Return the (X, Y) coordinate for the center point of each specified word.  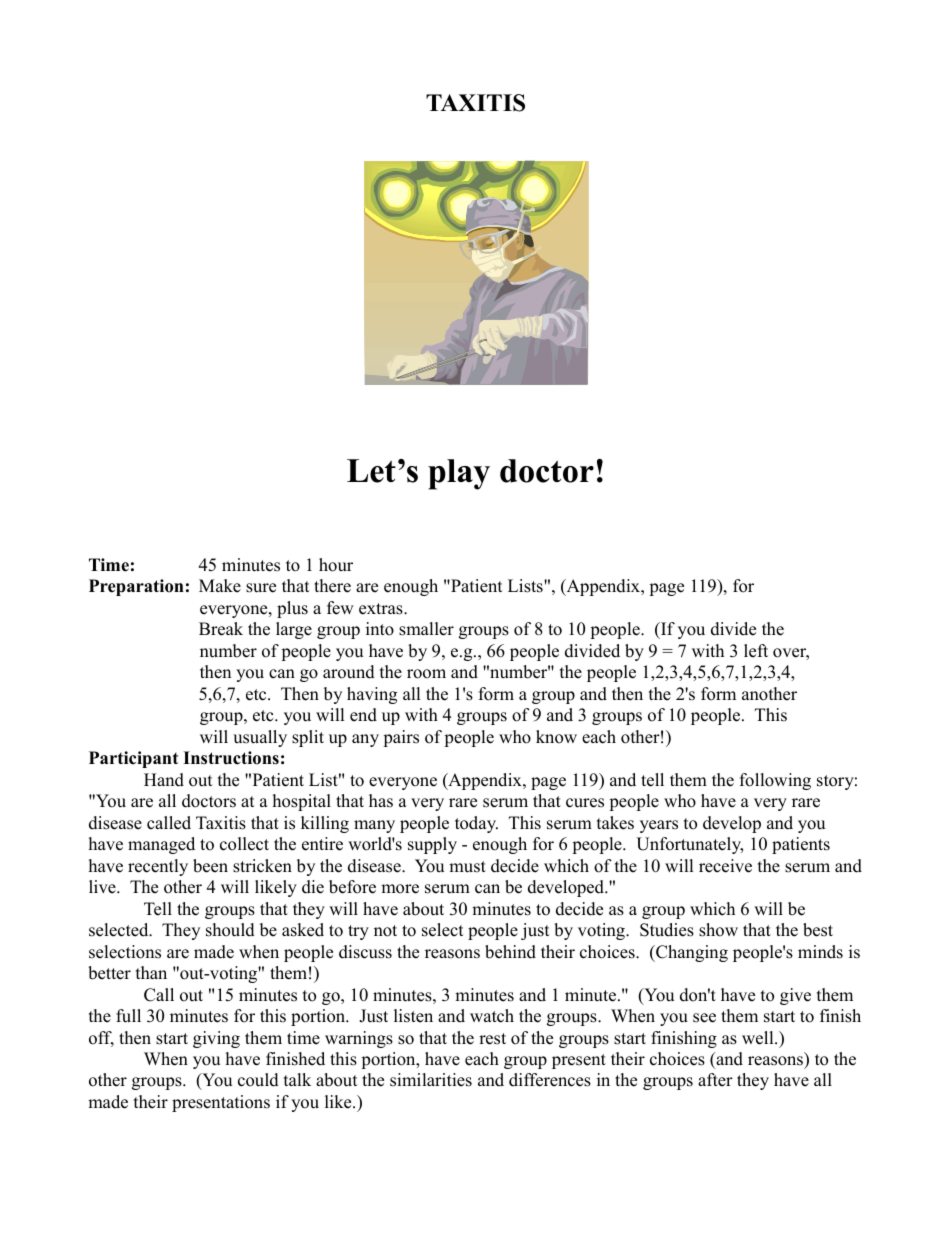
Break (221, 629)
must (467, 867)
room (426, 674)
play (459, 474)
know (556, 737)
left (756, 651)
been (210, 866)
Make (220, 586)
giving (216, 1039)
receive (725, 866)
